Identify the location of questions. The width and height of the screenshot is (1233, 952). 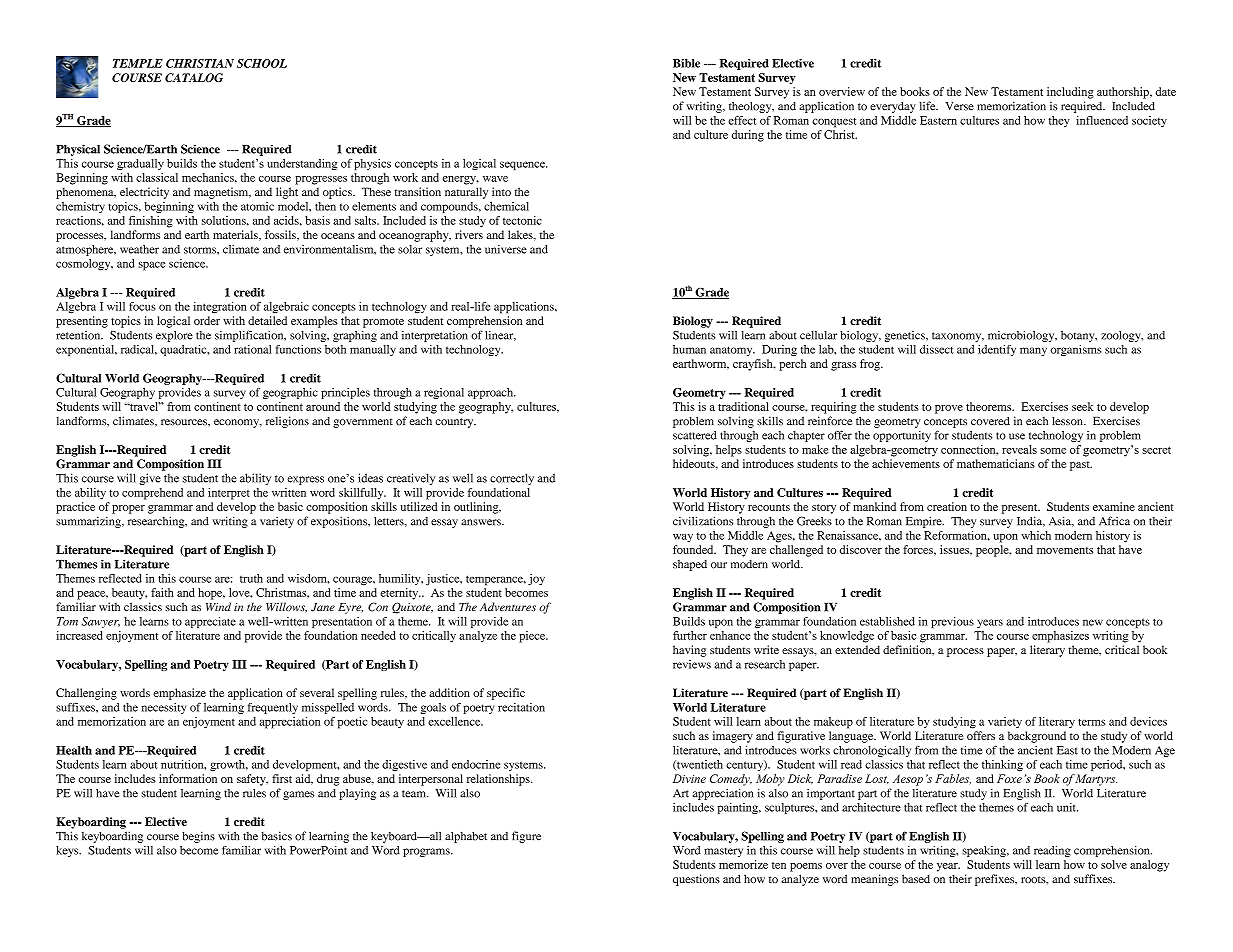
(696, 880).
